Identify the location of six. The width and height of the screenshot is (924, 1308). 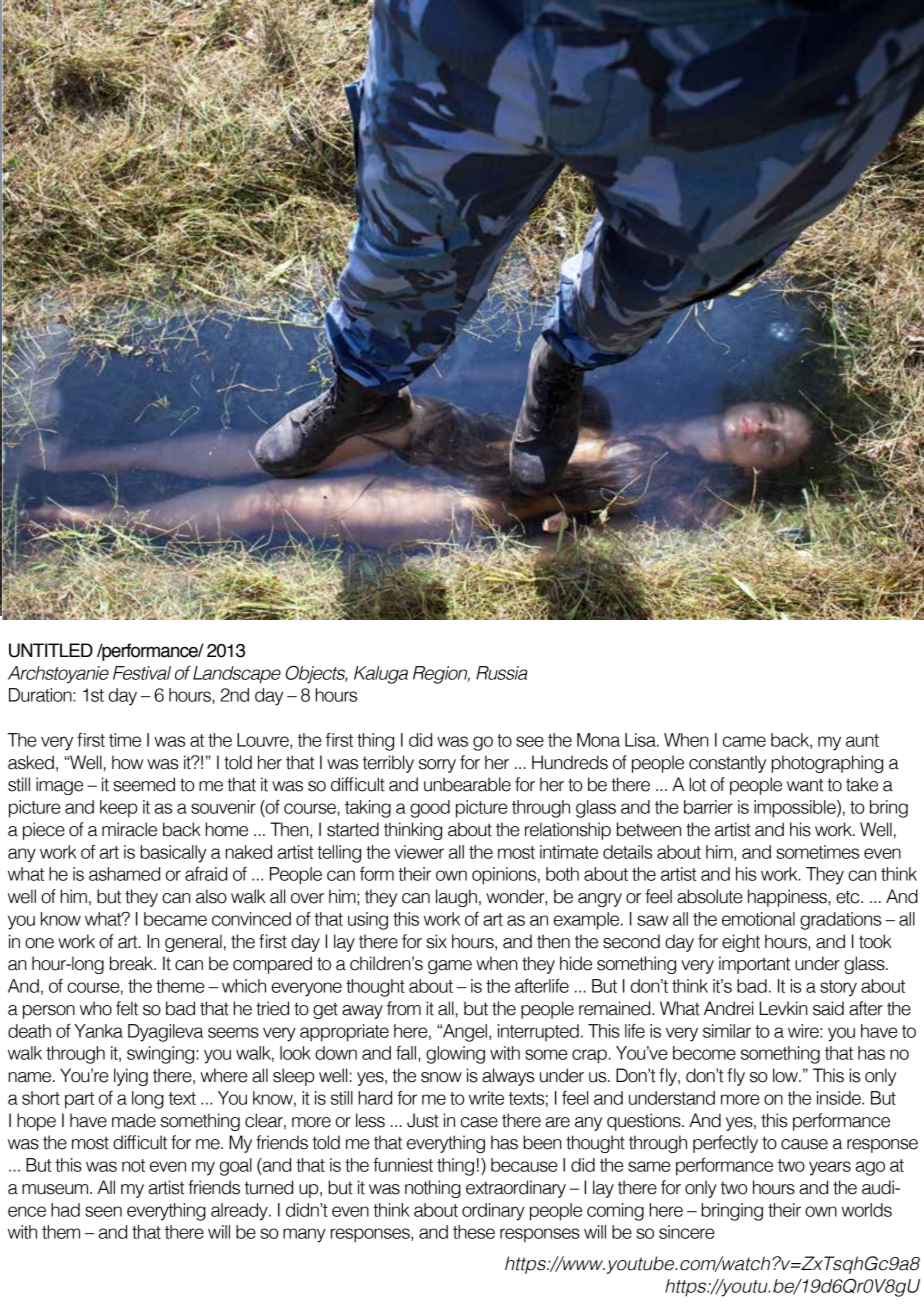
(436, 941).
